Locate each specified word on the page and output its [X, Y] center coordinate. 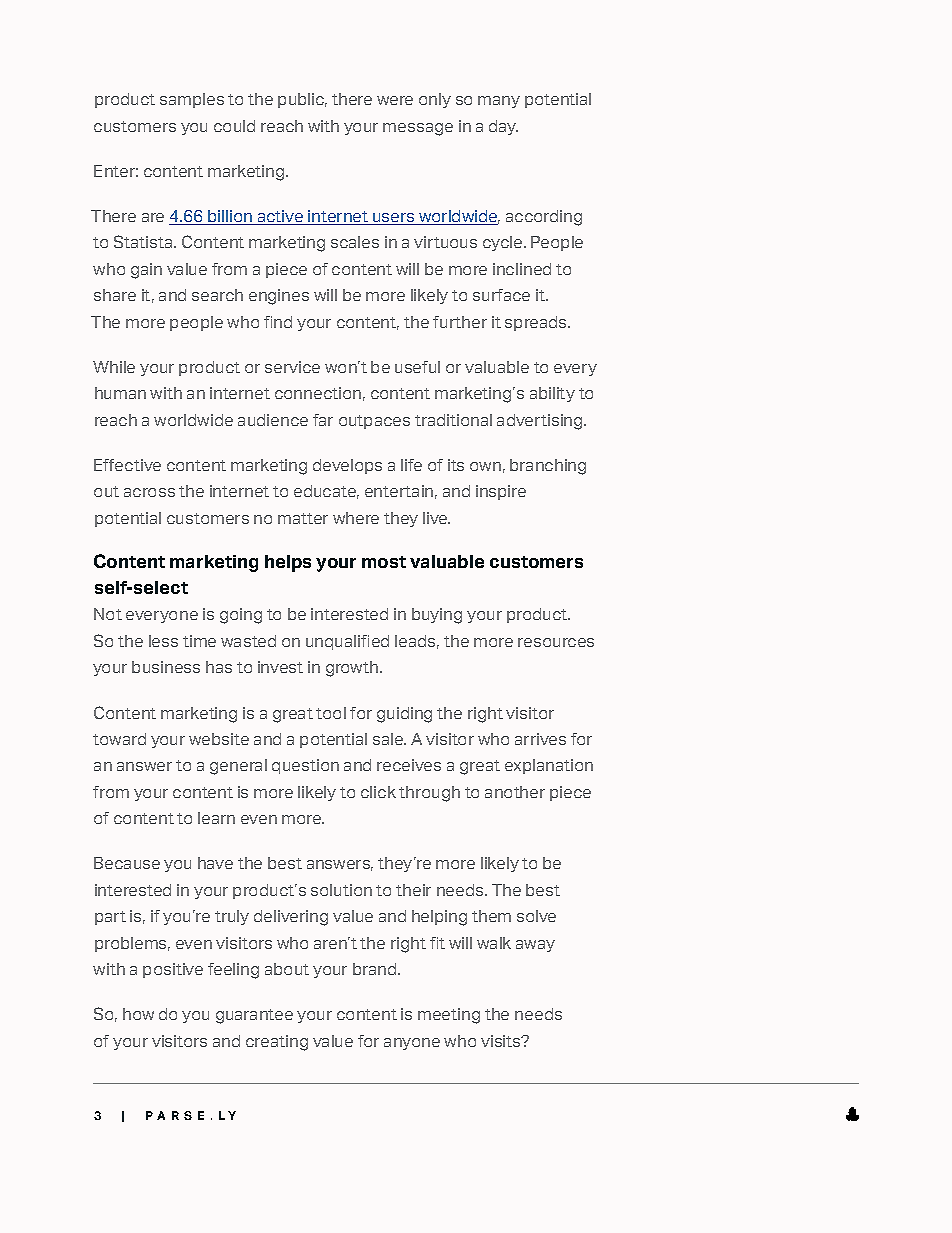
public [302, 100]
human [120, 393]
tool [331, 713]
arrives [540, 739]
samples [192, 100]
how [138, 1014]
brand [376, 969]
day [503, 127]
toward [119, 739]
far [323, 420]
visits [502, 1041]
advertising [541, 422]
